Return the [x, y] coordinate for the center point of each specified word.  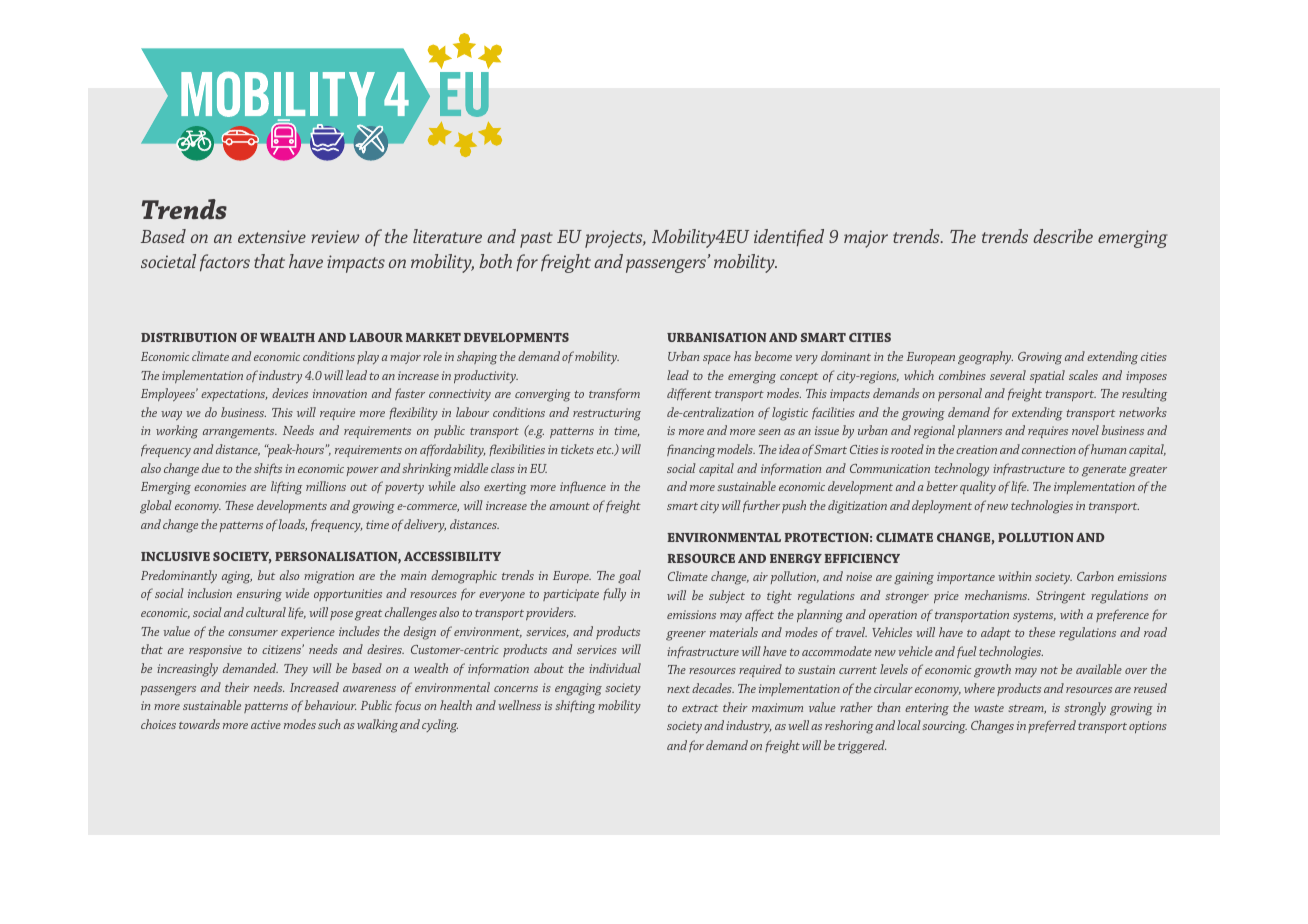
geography [985, 358]
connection [1049, 449]
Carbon [1095, 576]
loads [292, 525]
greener [686, 636]
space [717, 359]
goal [629, 577]
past [536, 240]
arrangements [240, 433]
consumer [253, 633]
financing [691, 451]
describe [1063, 236]
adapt [996, 633]
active [266, 724]
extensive [272, 236]
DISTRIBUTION [189, 337]
